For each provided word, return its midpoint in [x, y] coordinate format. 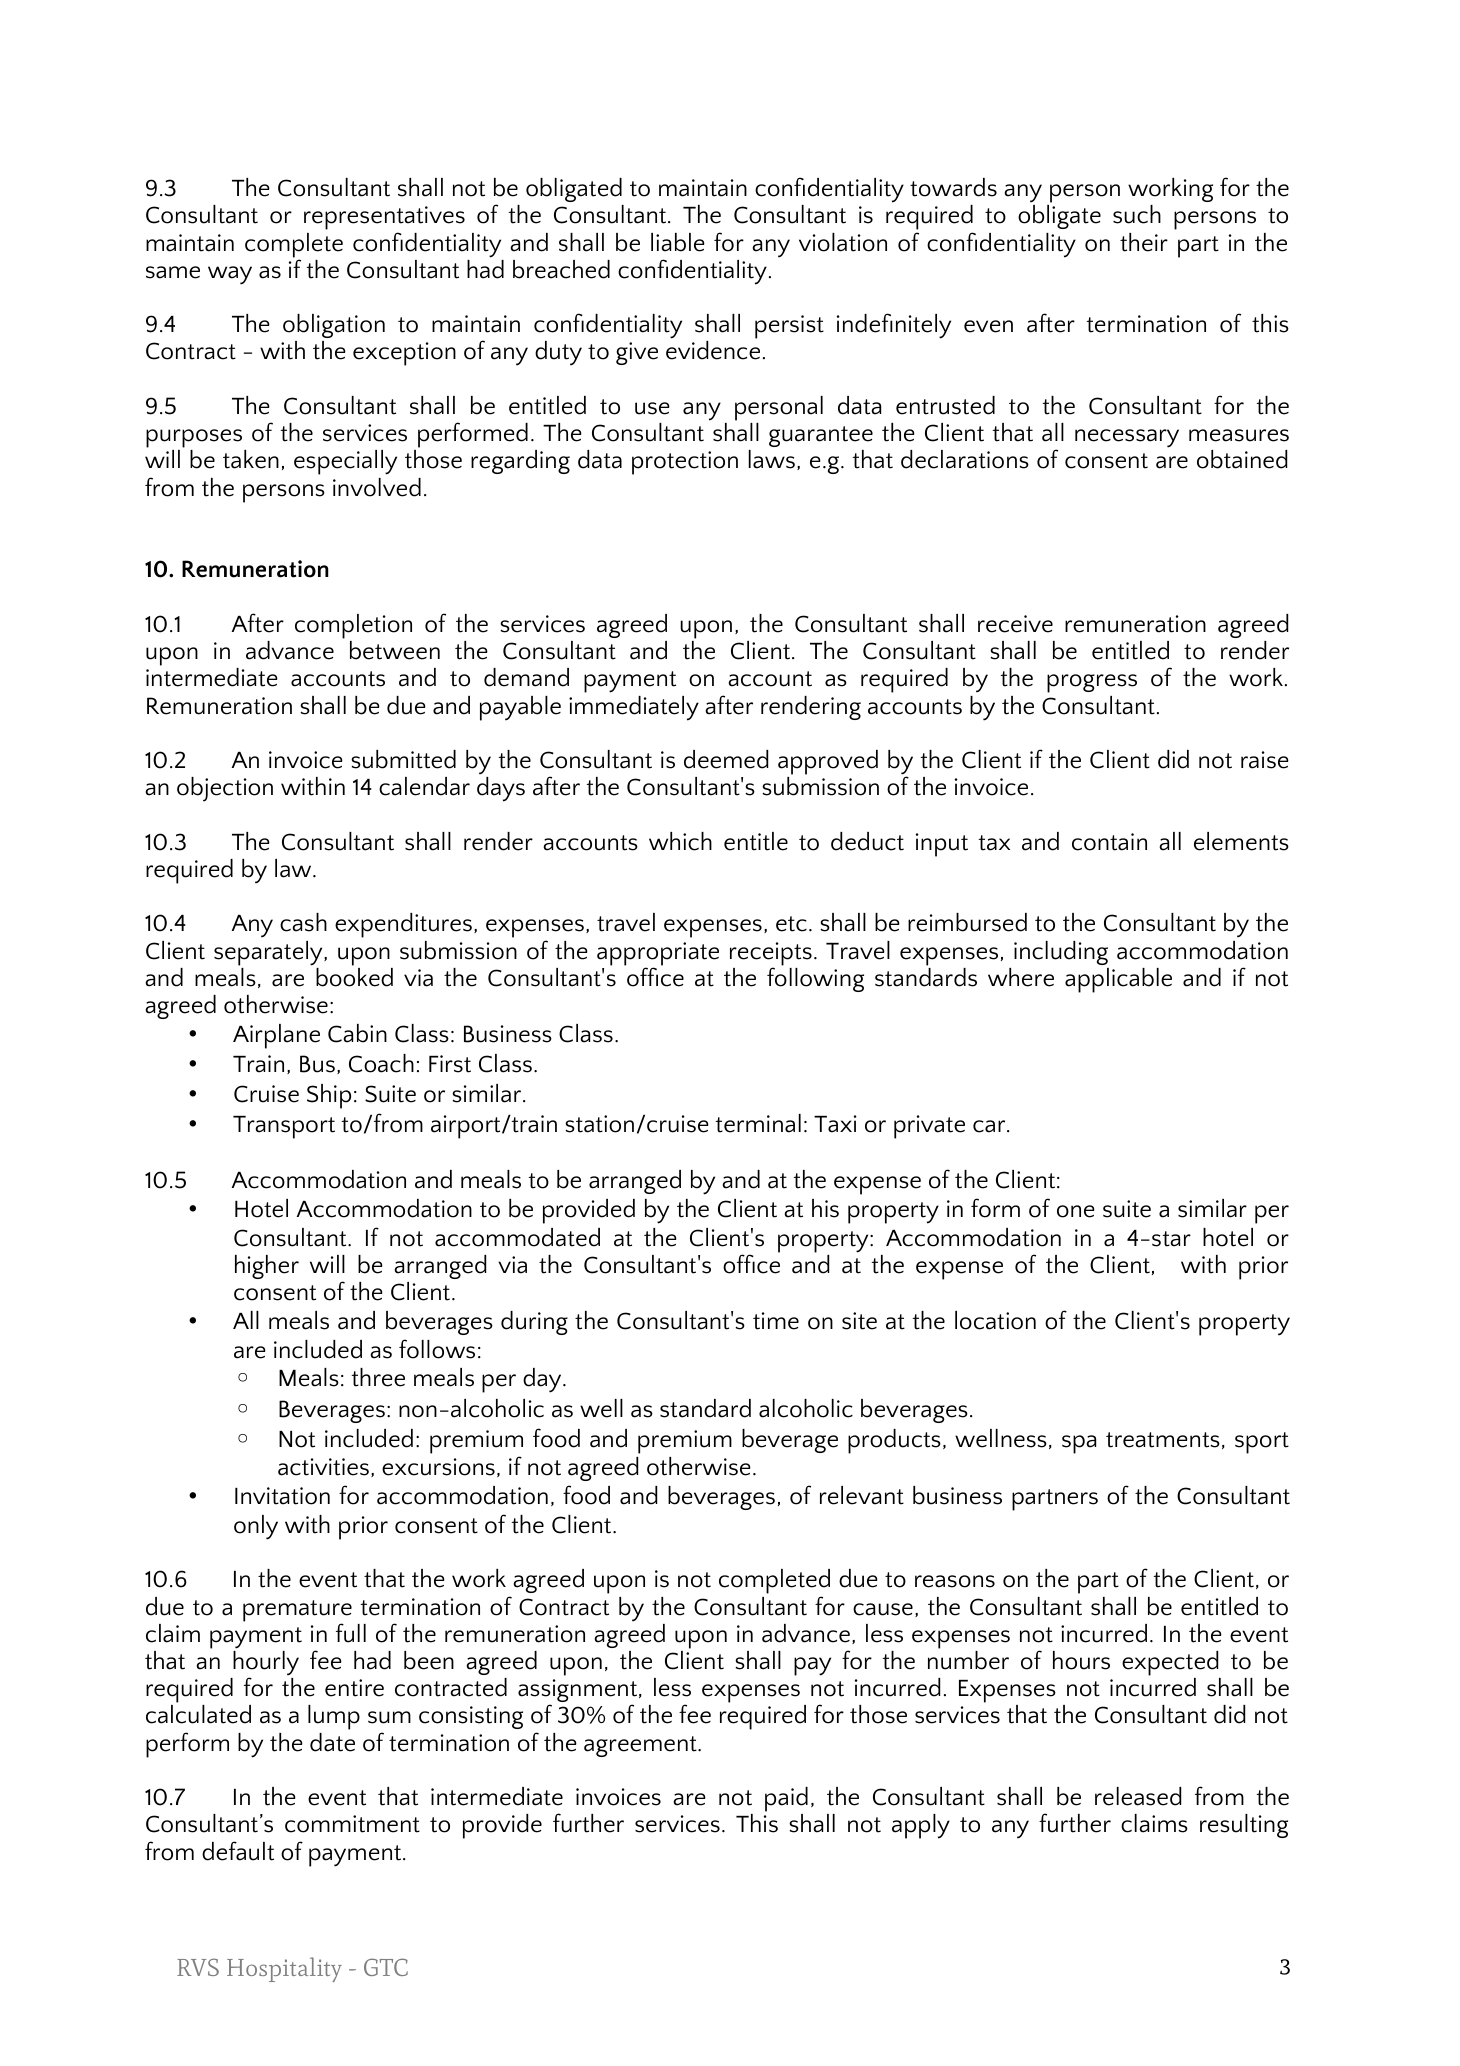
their [1144, 242]
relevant [862, 1495]
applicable [1118, 980]
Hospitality [284, 1969]
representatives [384, 219]
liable [678, 242]
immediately [634, 708]
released [1138, 1796]
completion [353, 626]
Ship [329, 1096]
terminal [758, 1123]
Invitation [282, 1496]
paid [786, 1799]
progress [1092, 683]
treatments [1163, 1440]
